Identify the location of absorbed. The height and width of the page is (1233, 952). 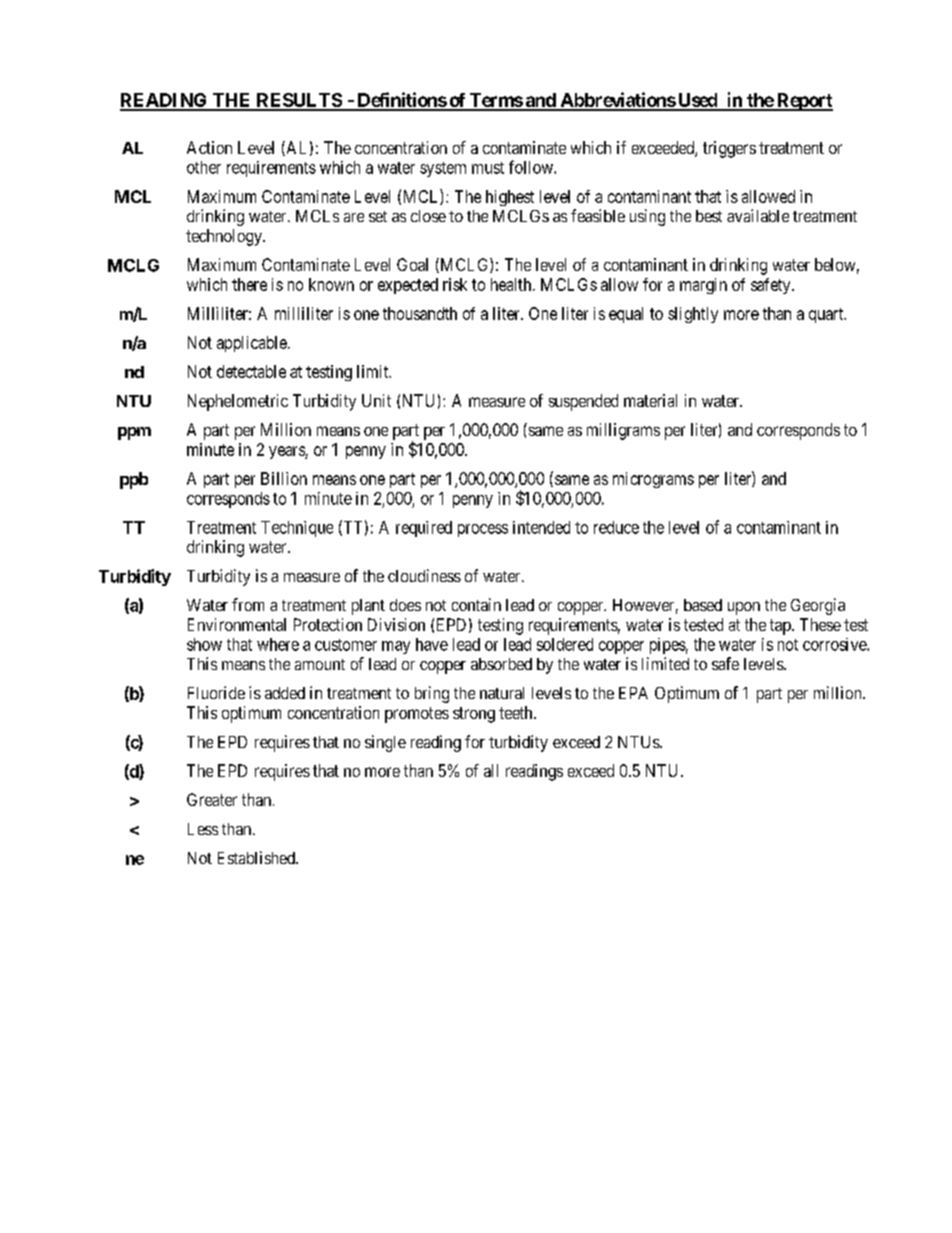
(501, 664).
